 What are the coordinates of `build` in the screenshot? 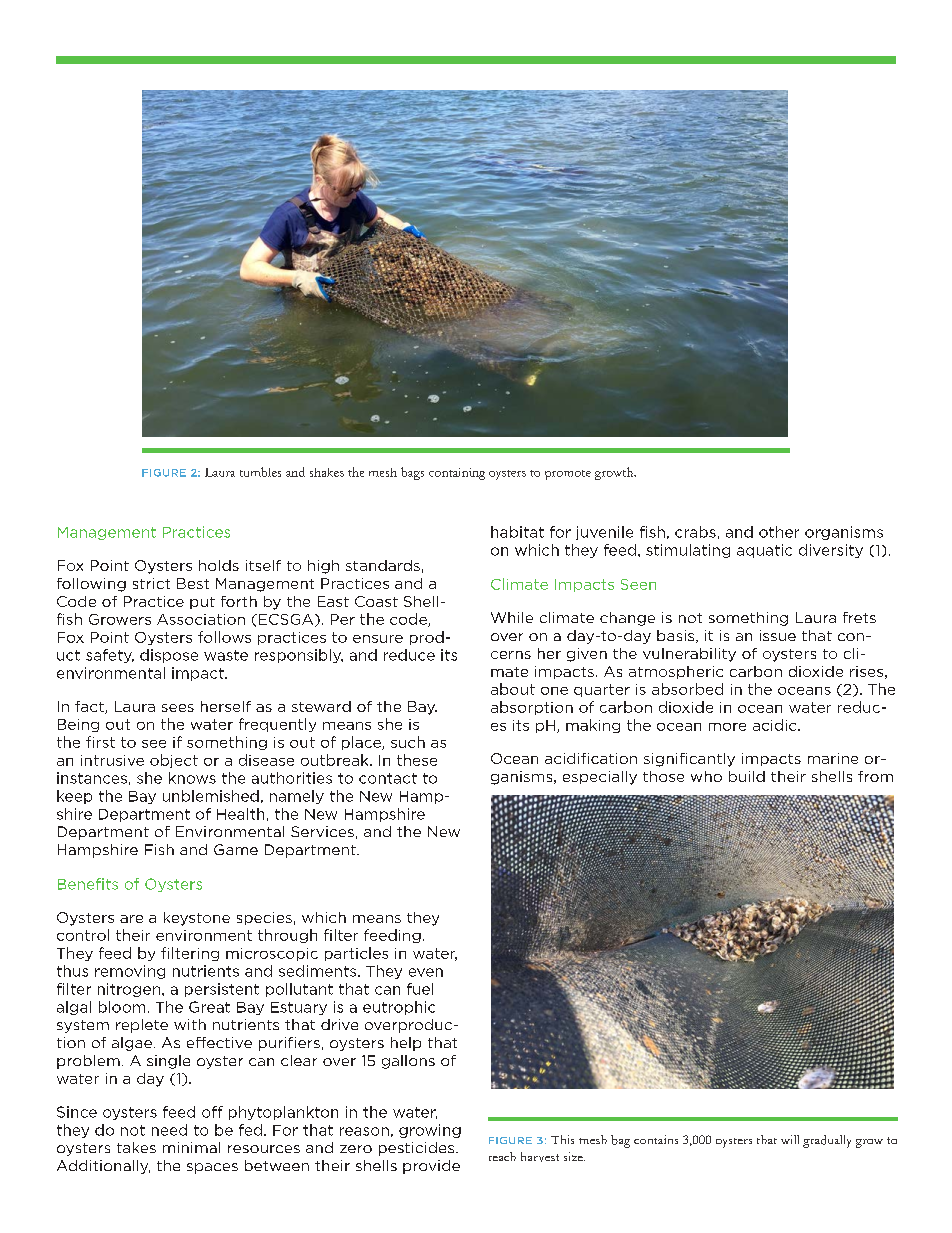 It's located at (747, 776).
